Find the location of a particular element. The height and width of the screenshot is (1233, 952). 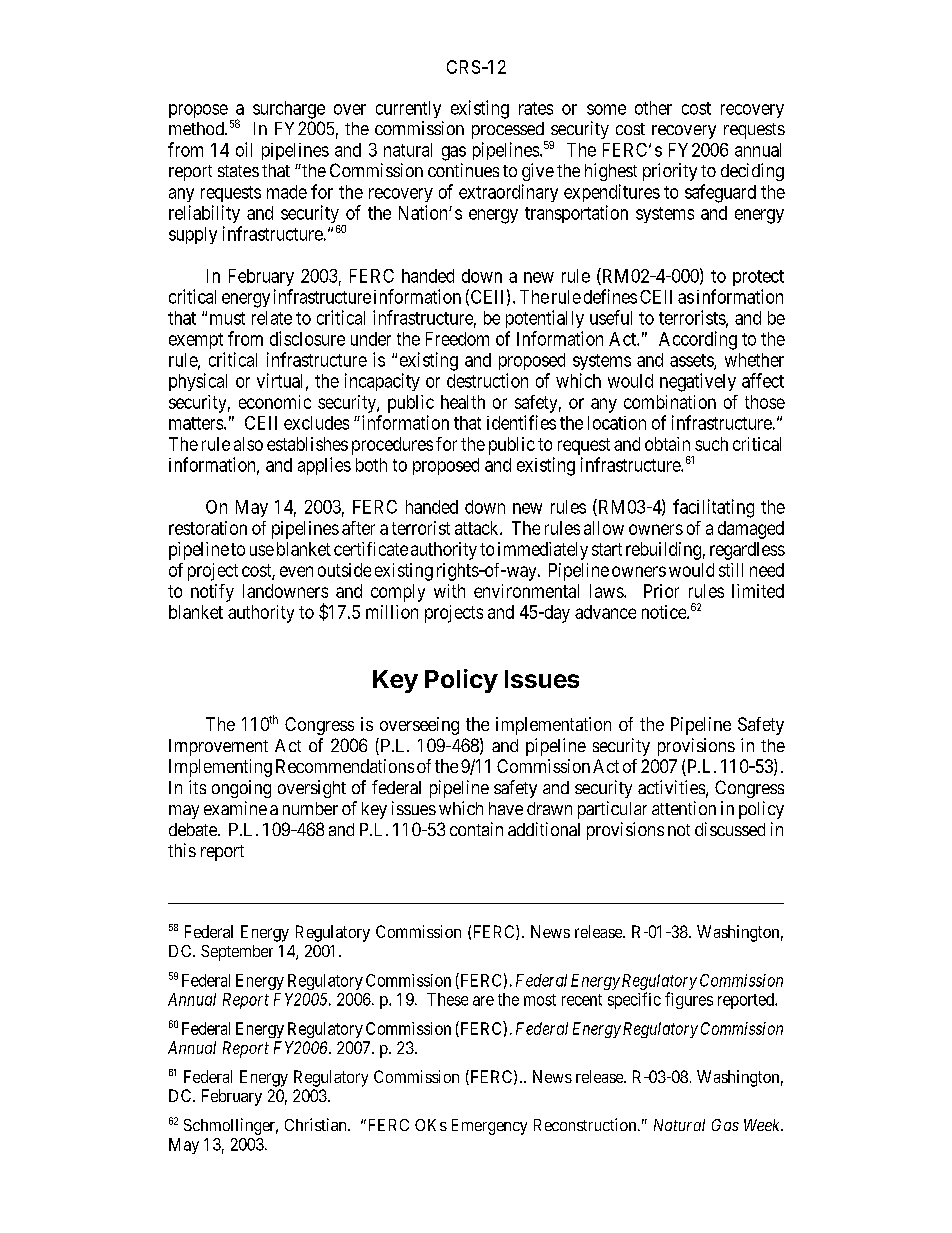

negatively is located at coordinates (698, 382).
